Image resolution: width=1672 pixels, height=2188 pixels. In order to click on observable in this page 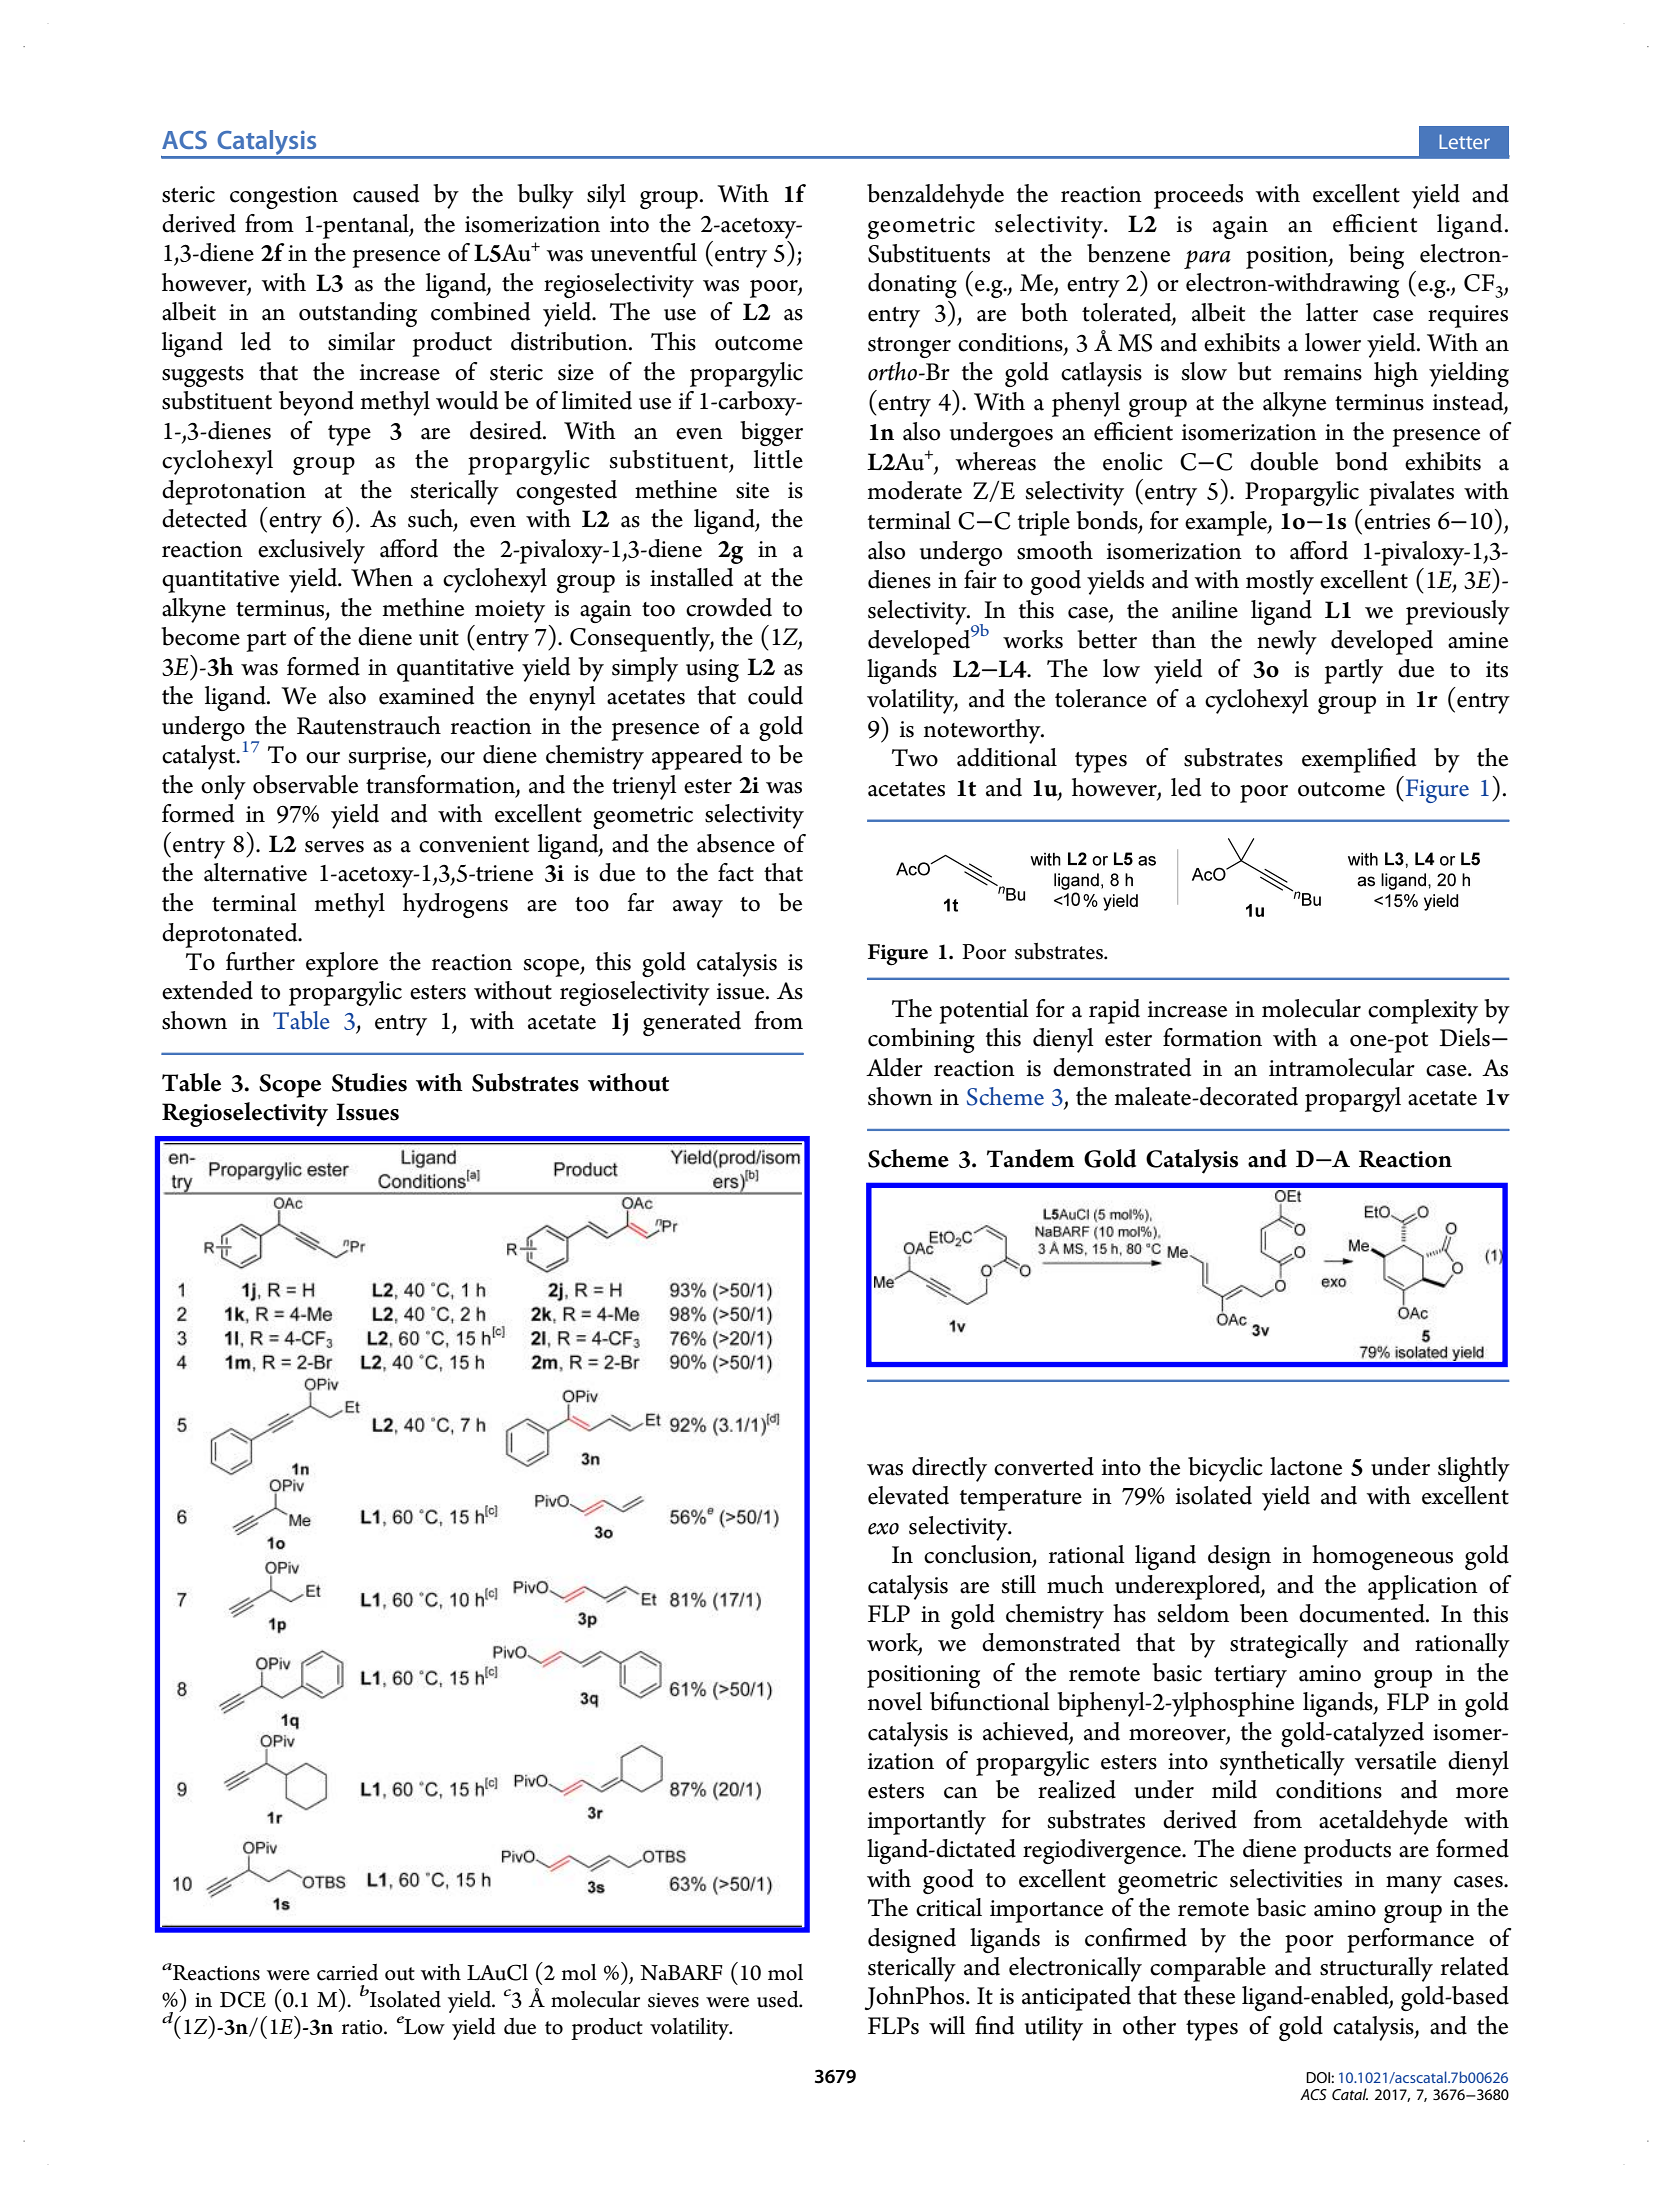, I will do `click(305, 784)`.
